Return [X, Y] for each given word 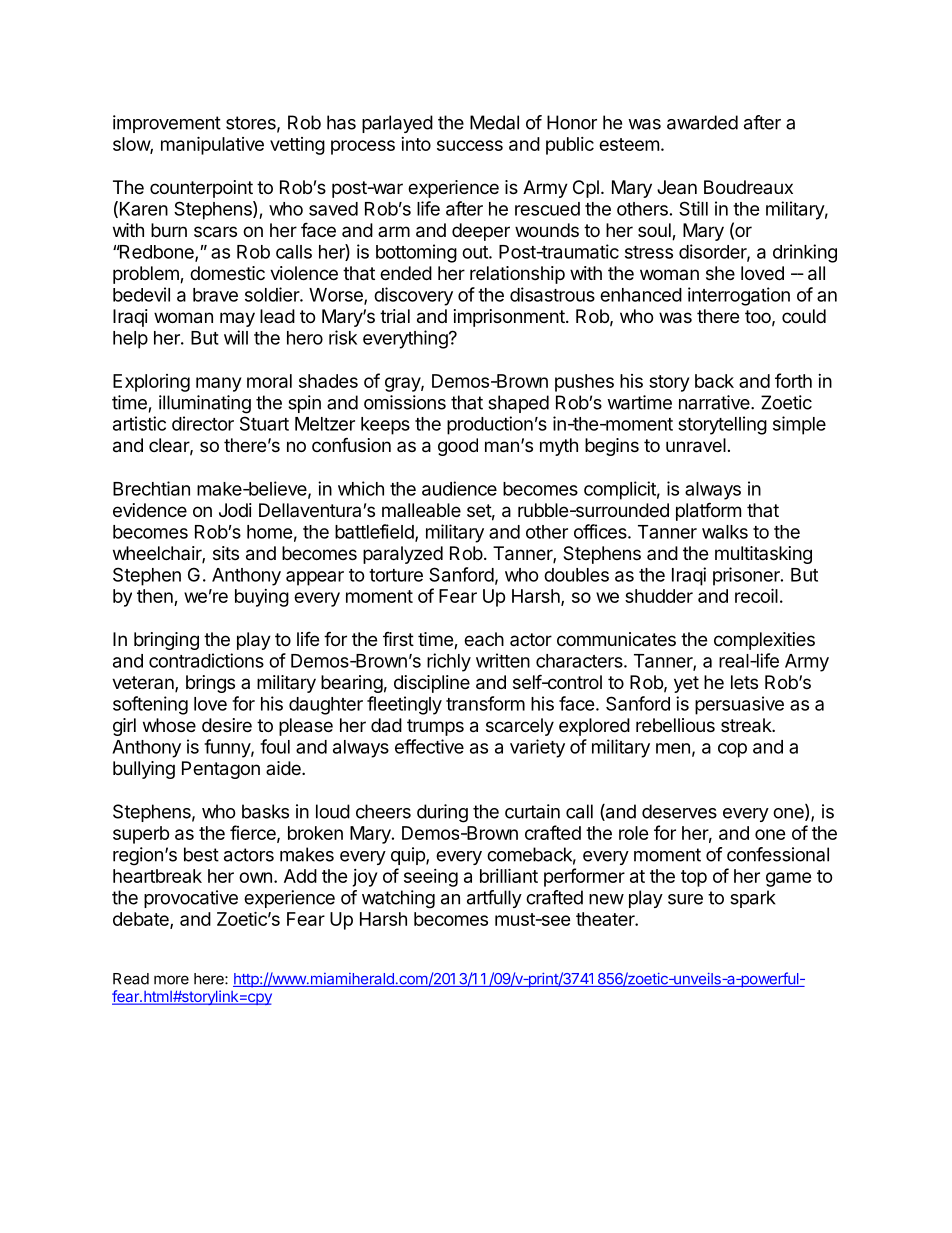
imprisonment [510, 318]
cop [732, 750]
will [236, 337]
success [470, 145]
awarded [702, 122]
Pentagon [221, 770]
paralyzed [403, 555]
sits [226, 553]
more [171, 980]
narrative [715, 402]
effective [429, 746]
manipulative [212, 145]
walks [725, 532]
